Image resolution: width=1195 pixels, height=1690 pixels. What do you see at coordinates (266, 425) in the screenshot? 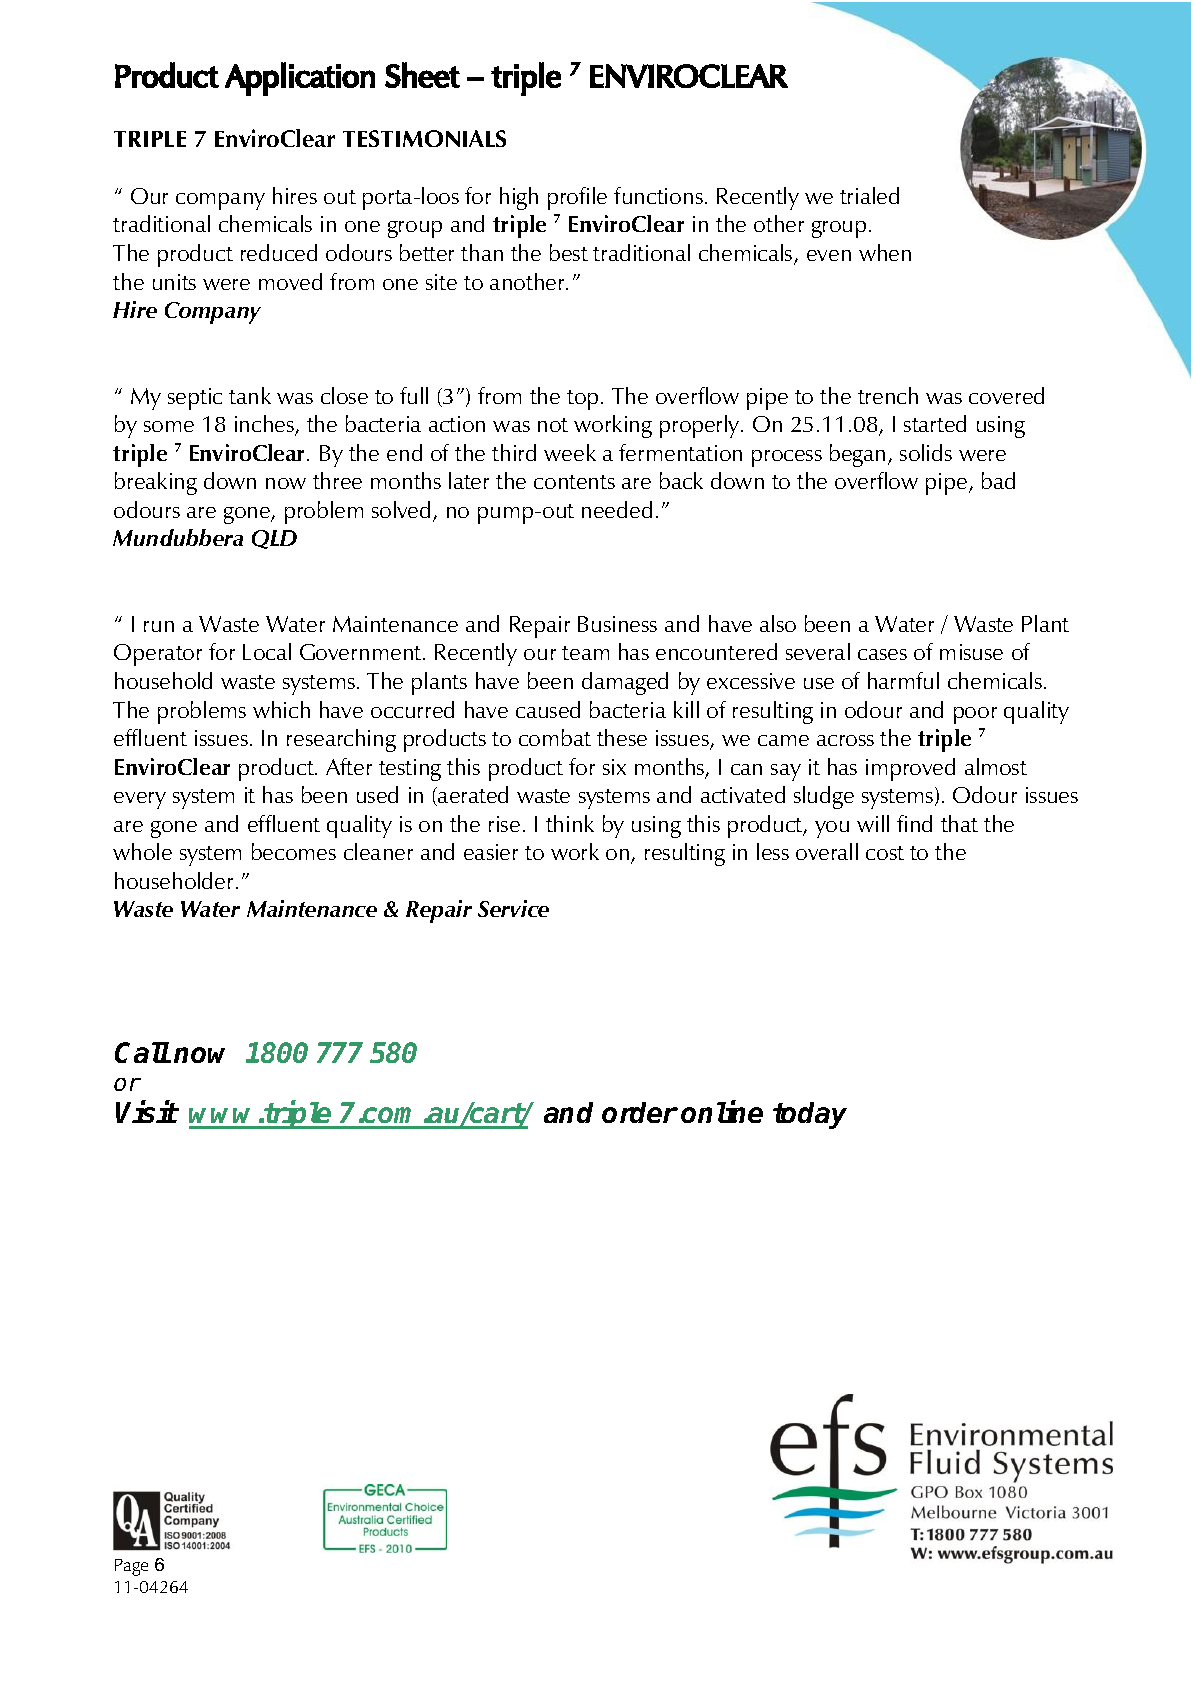
I see `inches` at bounding box center [266, 425].
